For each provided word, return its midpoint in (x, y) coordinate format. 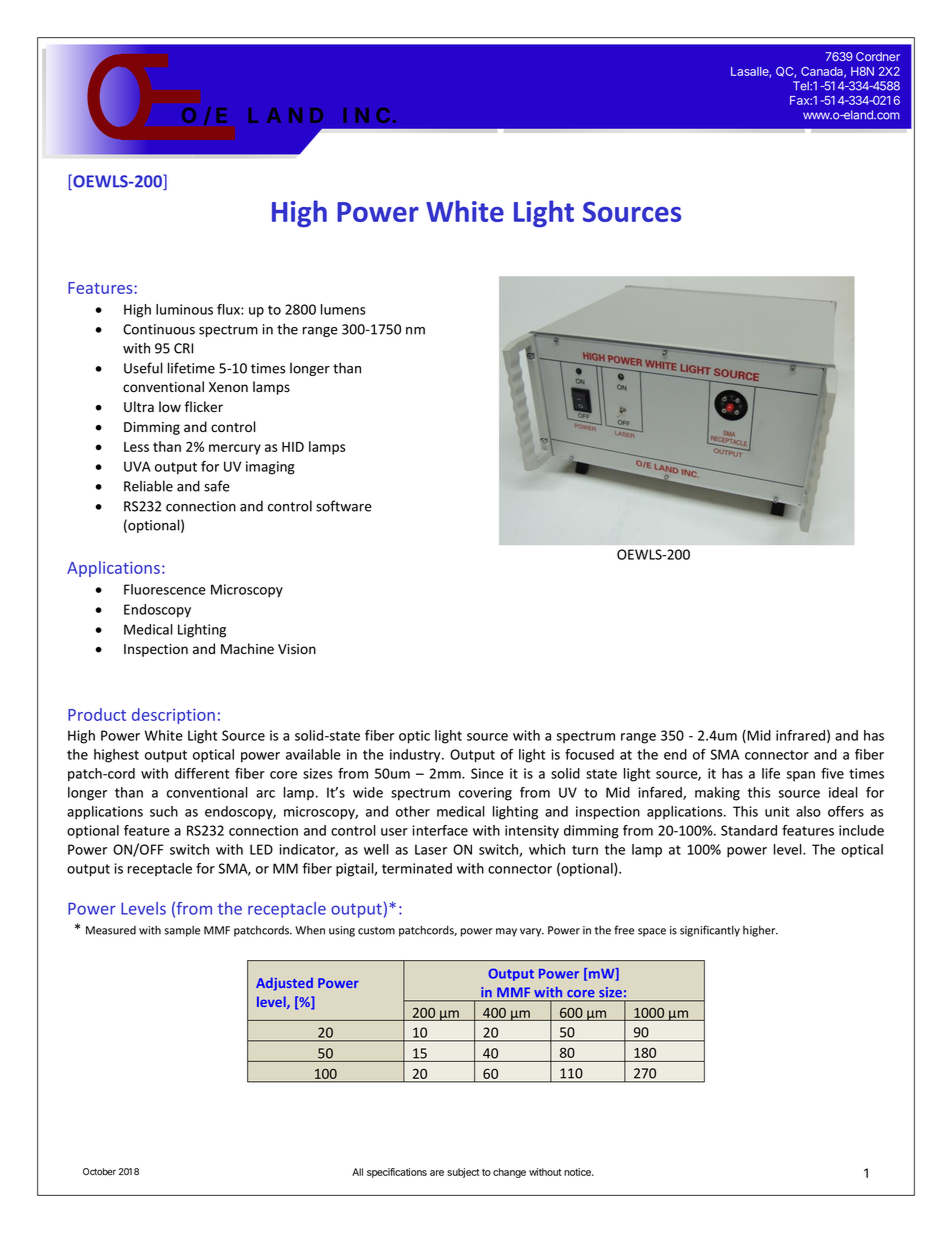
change (509, 1173)
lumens (343, 309)
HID (293, 447)
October (99, 1171)
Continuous (159, 329)
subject (463, 1173)
